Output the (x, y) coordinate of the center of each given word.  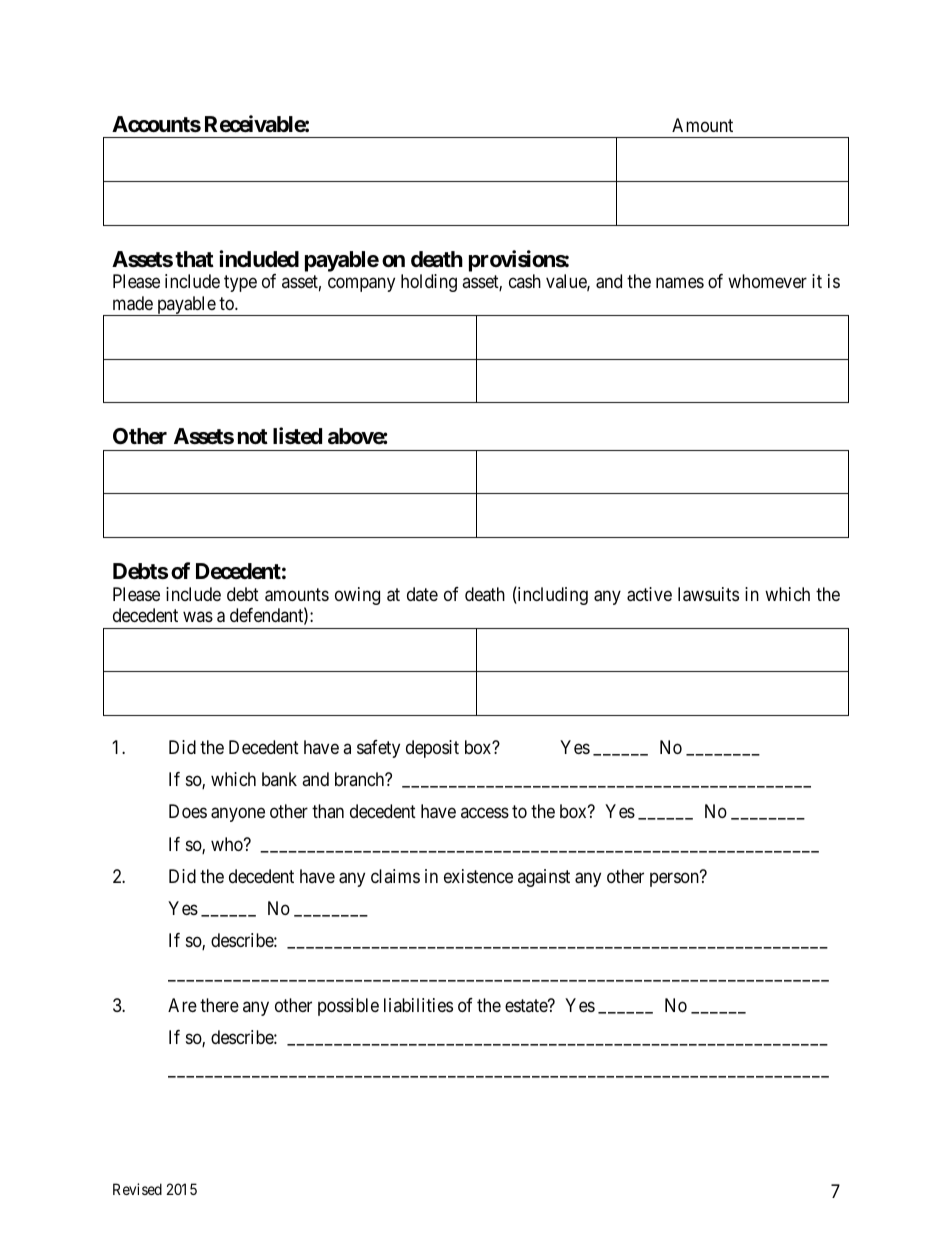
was (198, 617)
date (422, 594)
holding (429, 283)
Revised (137, 1189)
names (680, 283)
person (675, 879)
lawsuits (708, 594)
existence (478, 876)
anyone (238, 815)
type (240, 284)
